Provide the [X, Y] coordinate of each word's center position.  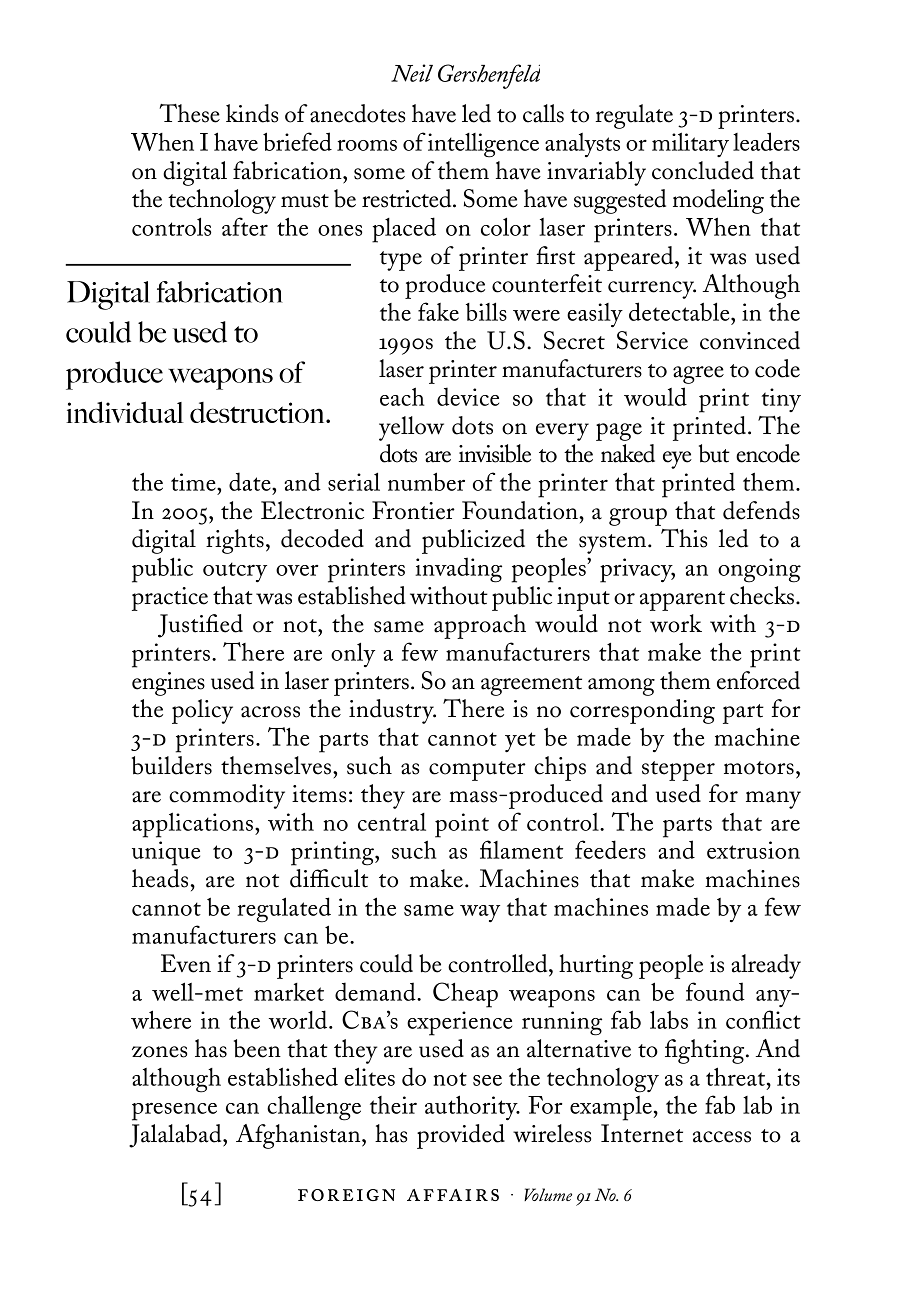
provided [461, 1136]
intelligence [483, 145]
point [462, 825]
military [690, 144]
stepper [678, 771]
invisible [495, 453]
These [189, 113]
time [194, 482]
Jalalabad [176, 1136]
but [714, 453]
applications [192, 825]
